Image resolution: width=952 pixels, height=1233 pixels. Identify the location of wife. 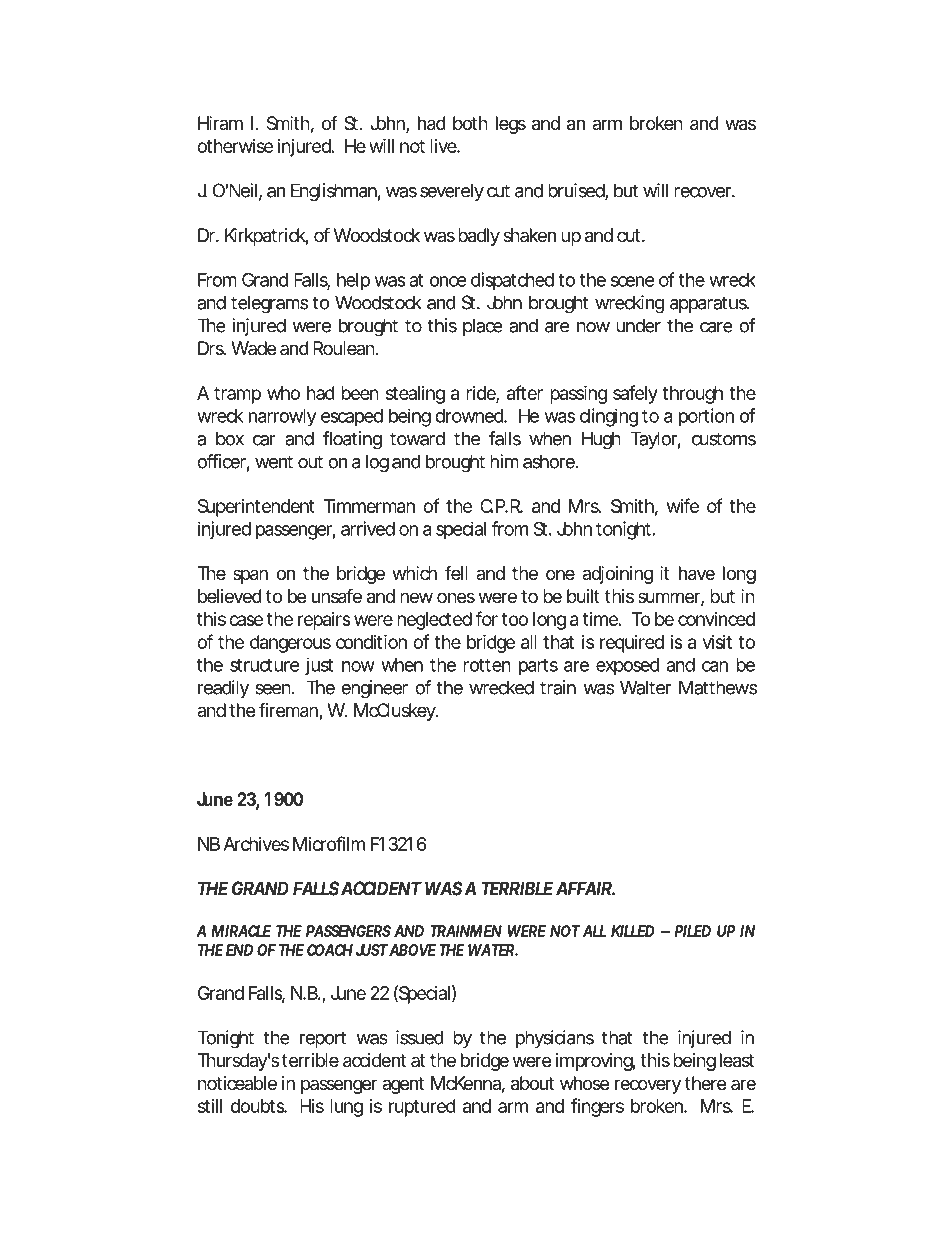
(683, 505).
